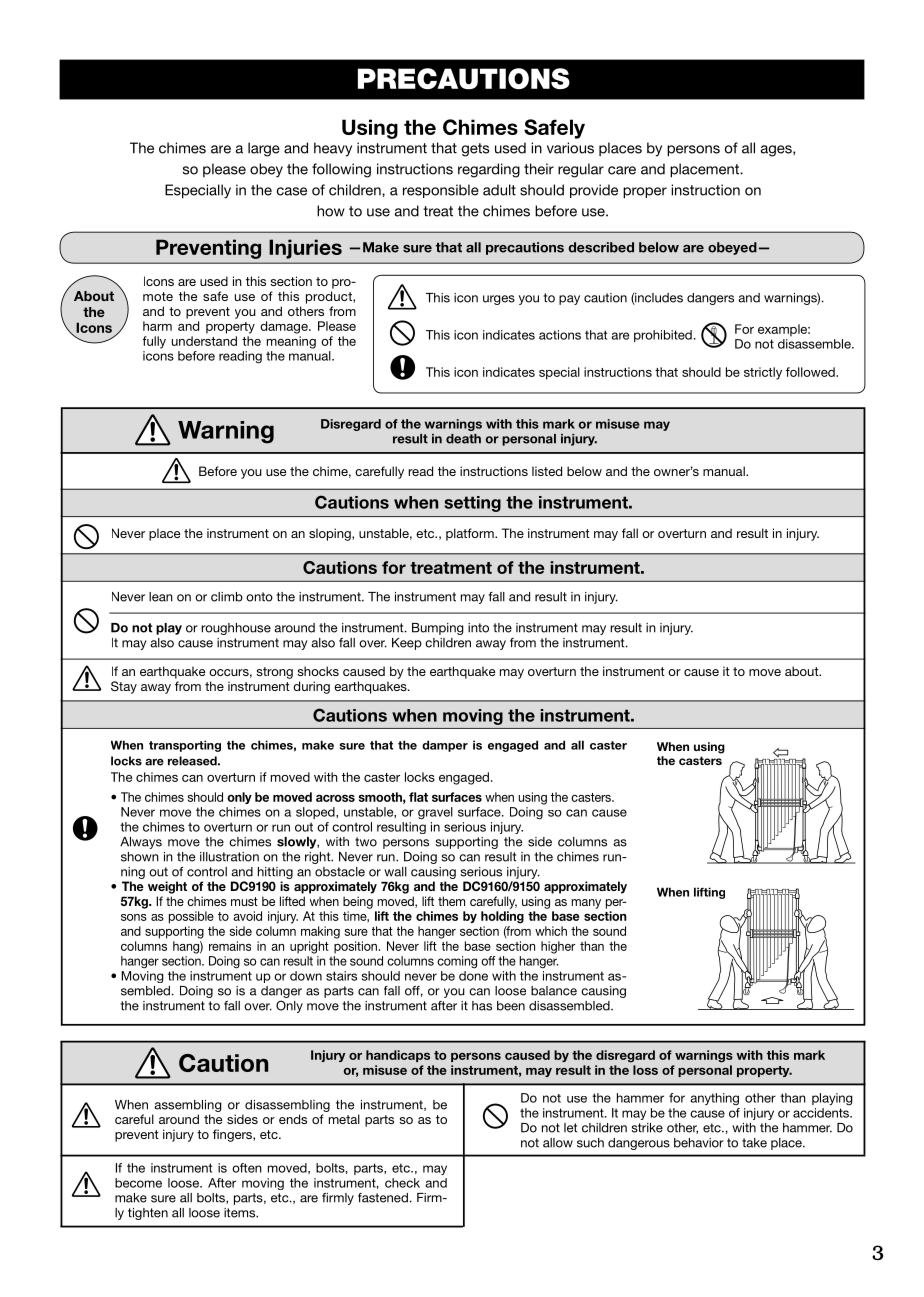 Image resolution: width=924 pixels, height=1297 pixels. Describe the element at coordinates (472, 504) in the screenshot. I see `setting` at that location.
